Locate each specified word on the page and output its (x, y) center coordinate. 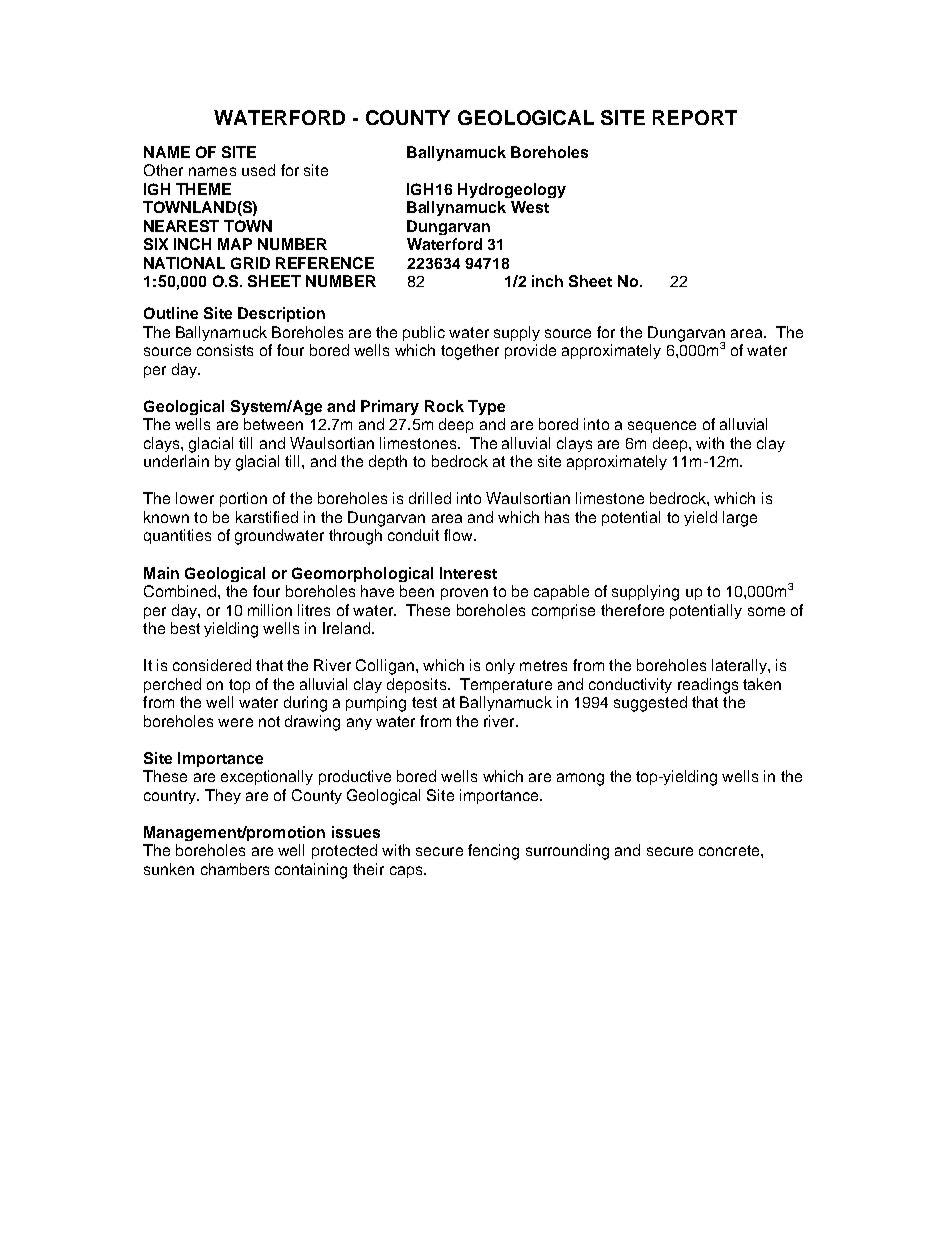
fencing (493, 852)
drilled (430, 498)
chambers (235, 869)
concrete (730, 850)
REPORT (695, 117)
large (740, 519)
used (258, 170)
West (530, 207)
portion (243, 499)
